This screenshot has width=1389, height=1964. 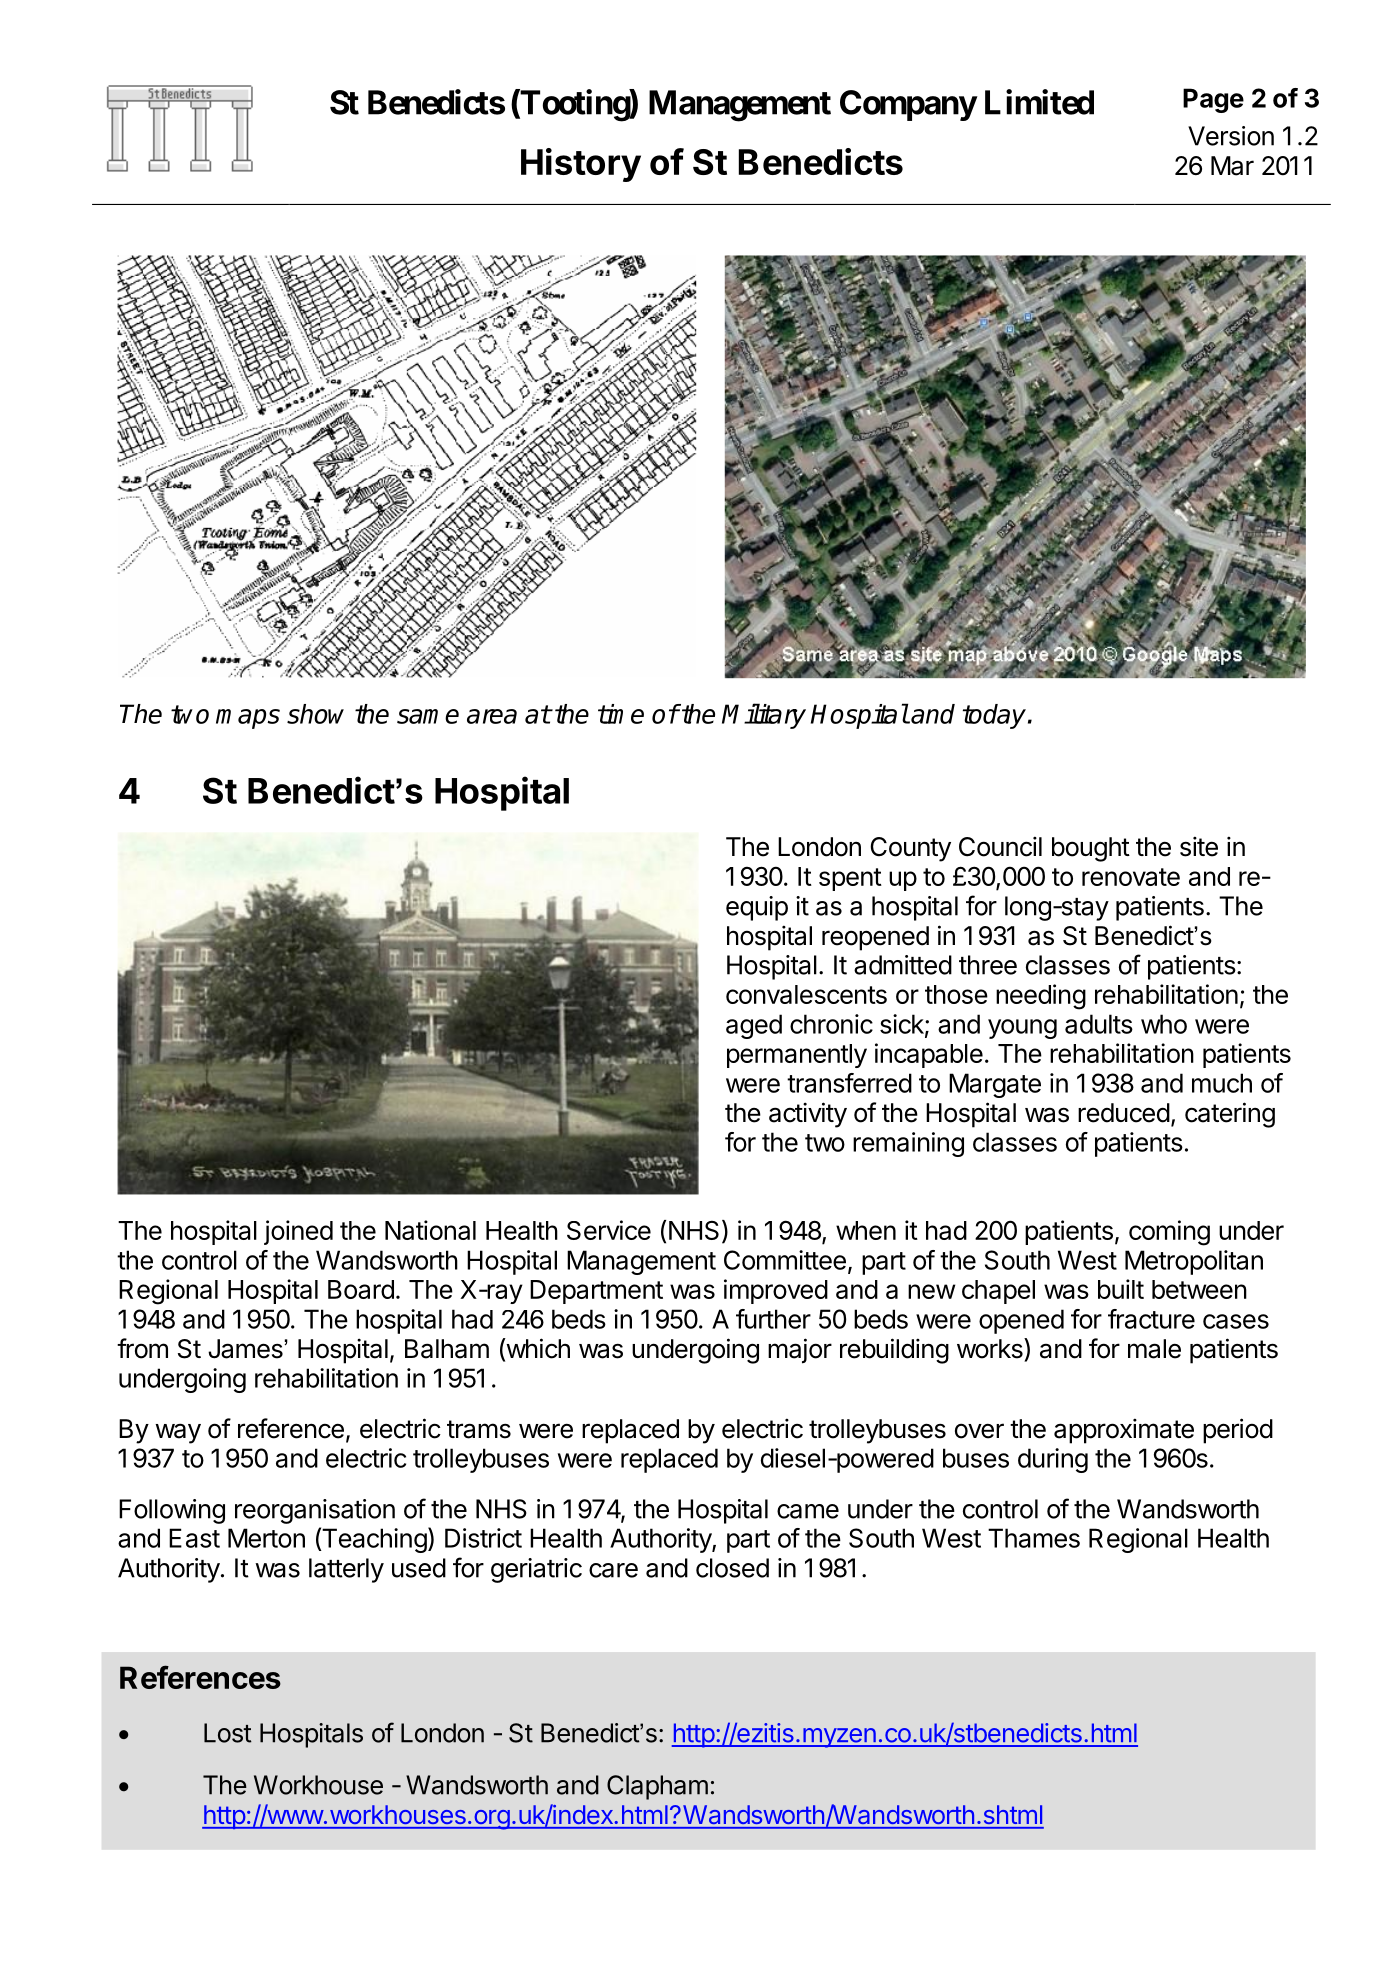 What do you see at coordinates (315, 714) in the screenshot?
I see `show` at bounding box center [315, 714].
